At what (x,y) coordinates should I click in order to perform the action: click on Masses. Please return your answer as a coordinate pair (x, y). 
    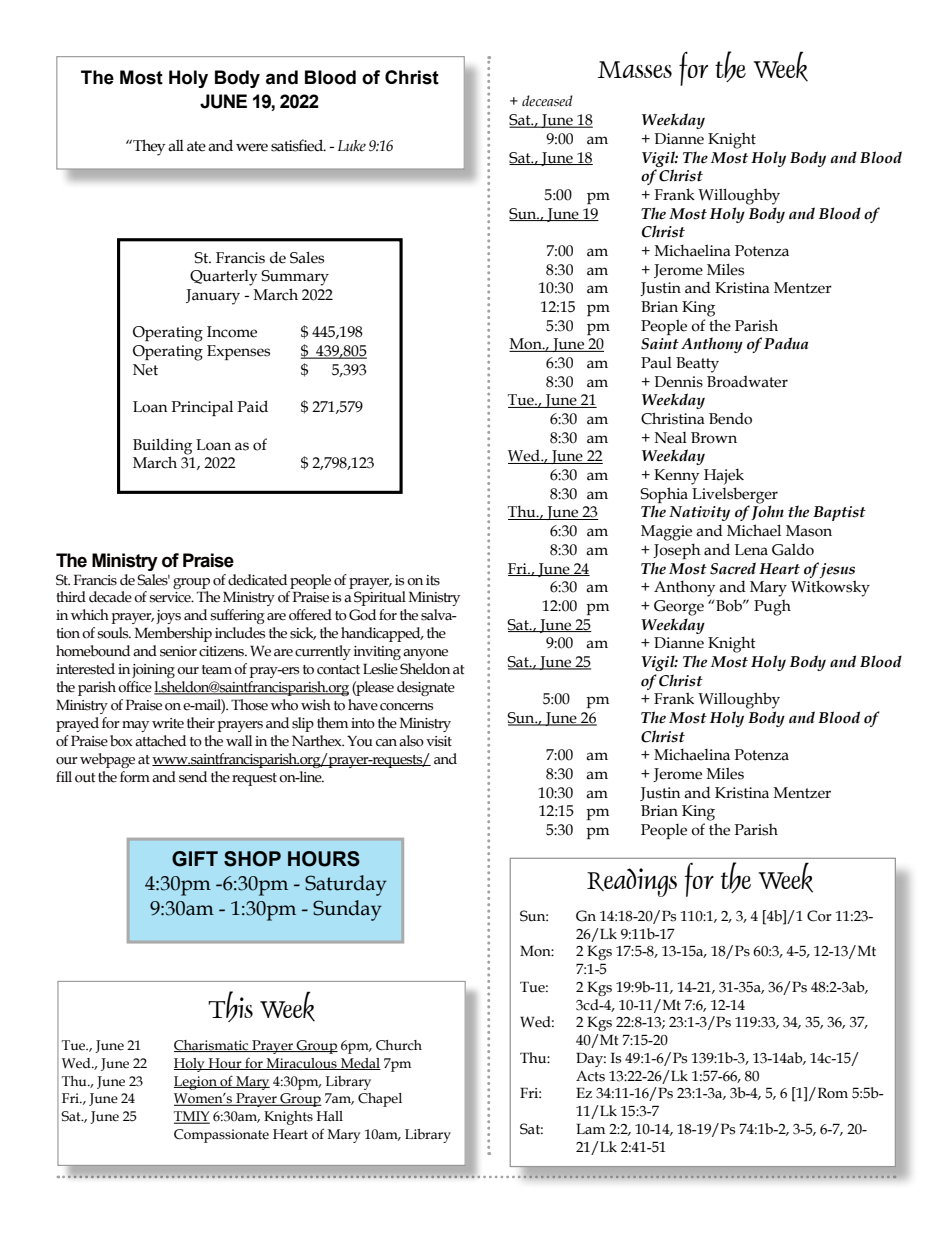
    Looking at the image, I should click on (635, 69).
